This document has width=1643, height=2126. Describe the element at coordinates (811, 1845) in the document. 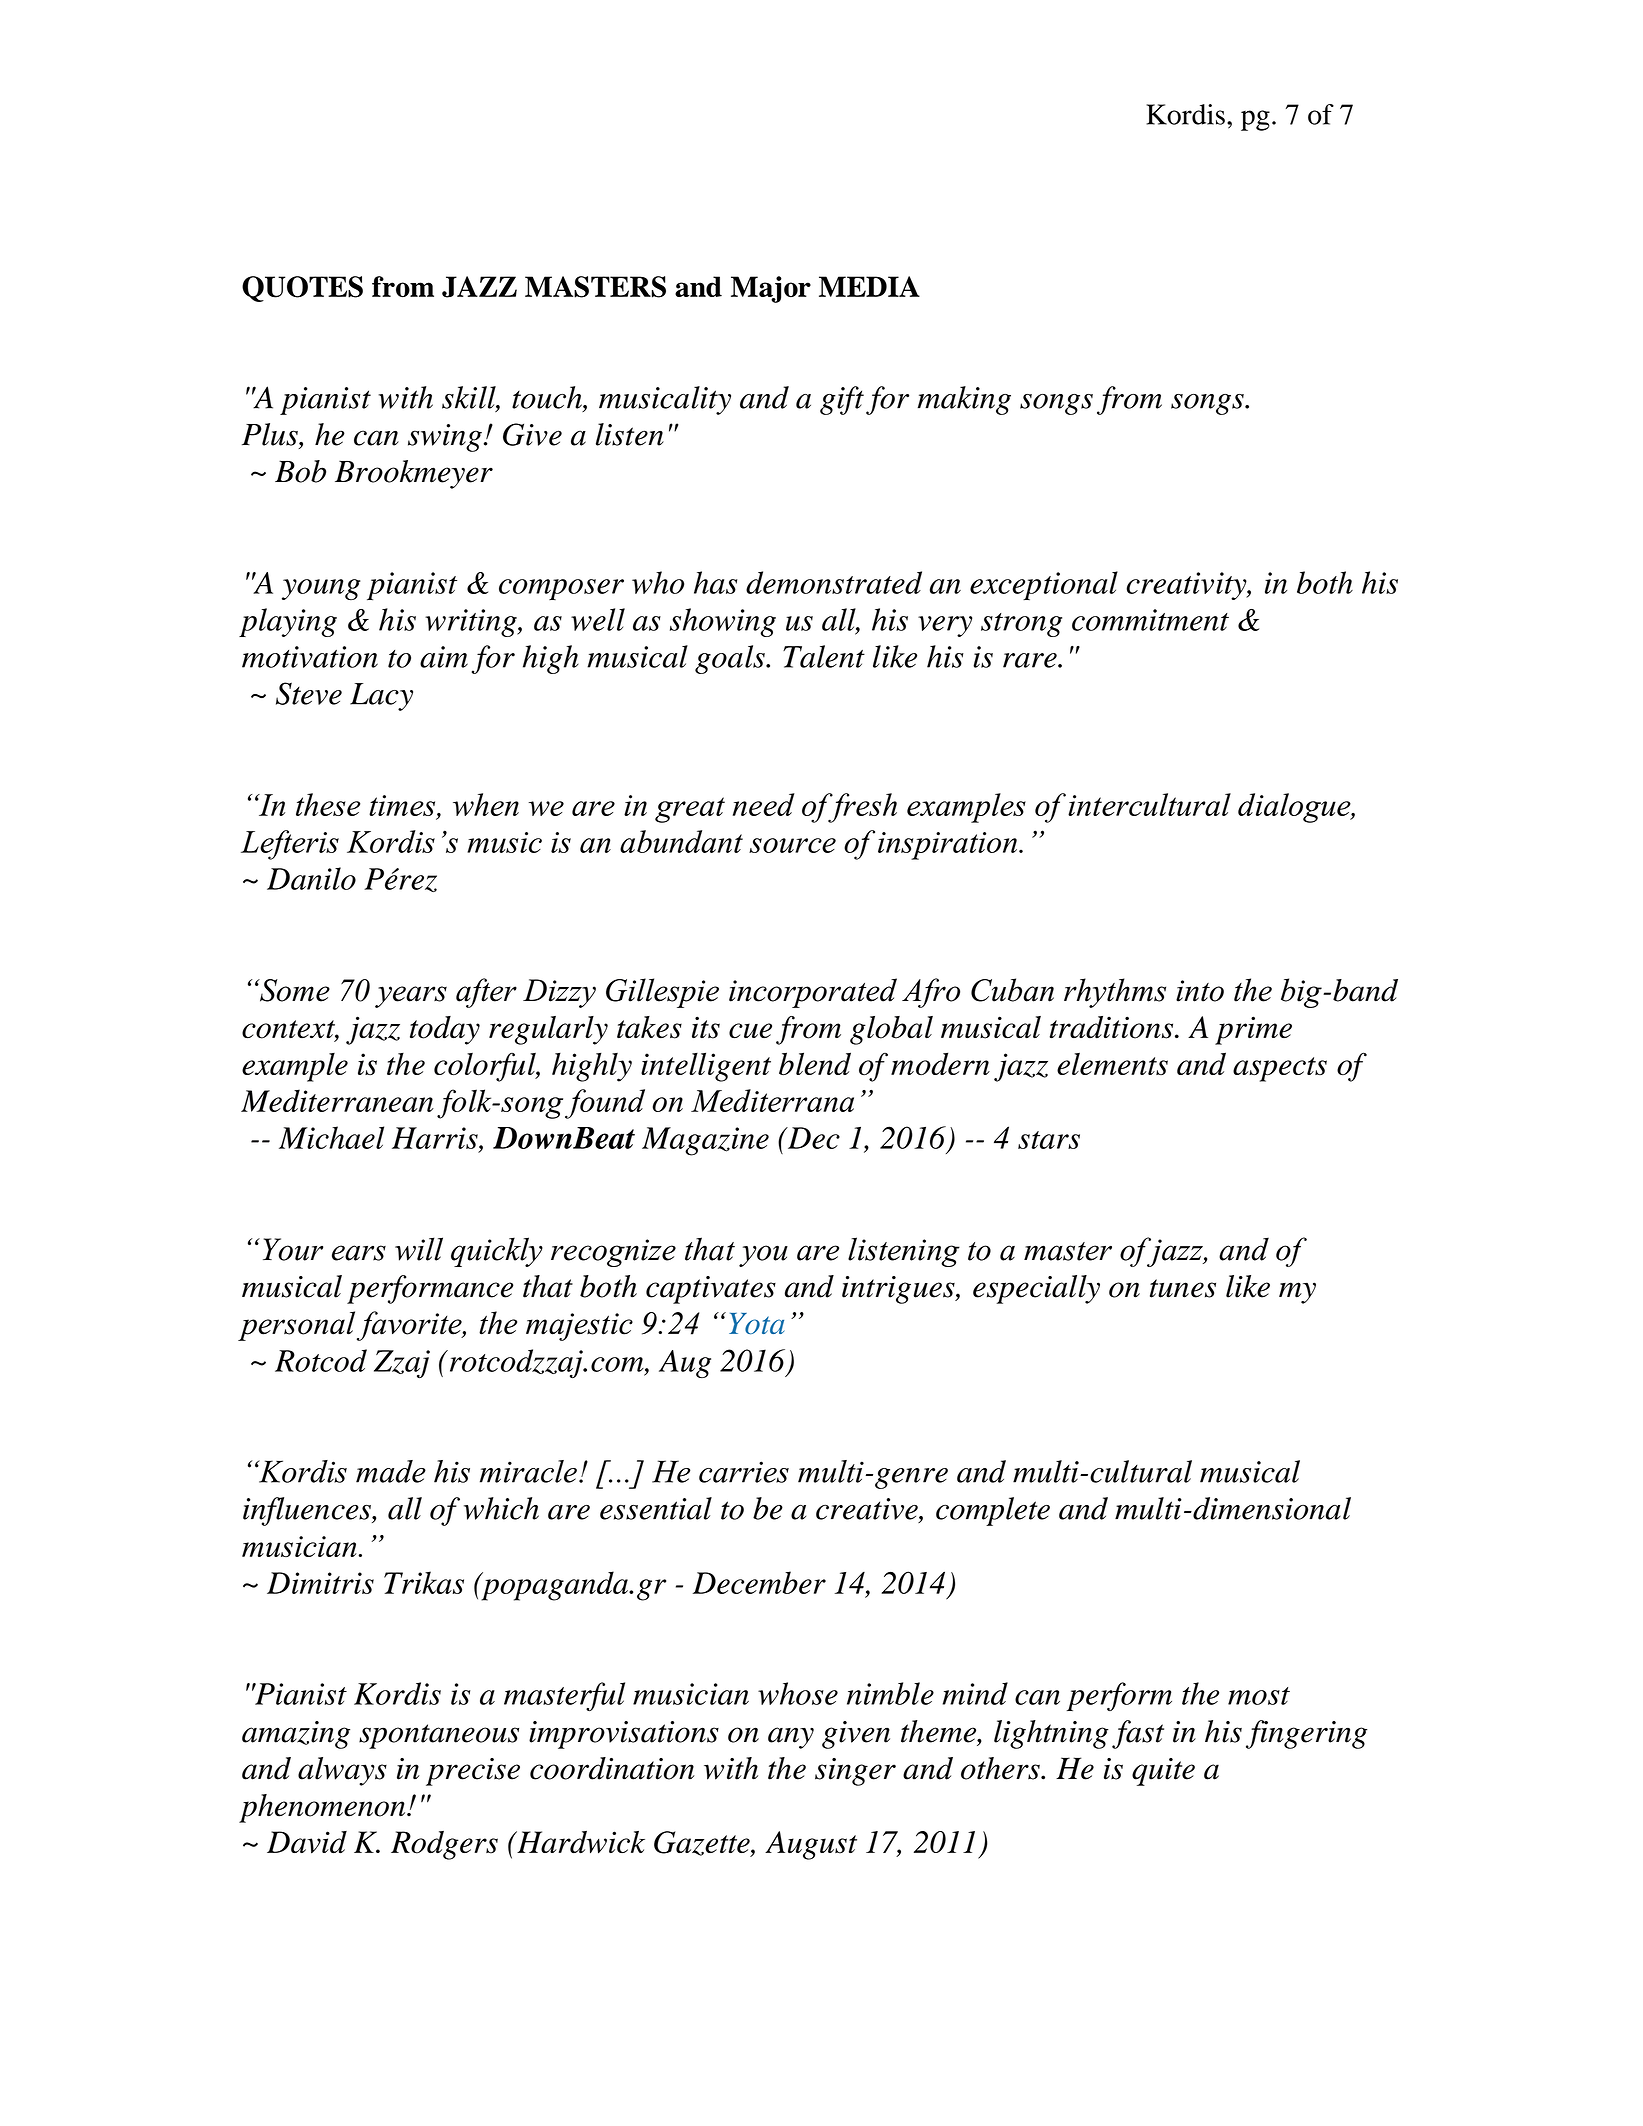

I see `August` at that location.
